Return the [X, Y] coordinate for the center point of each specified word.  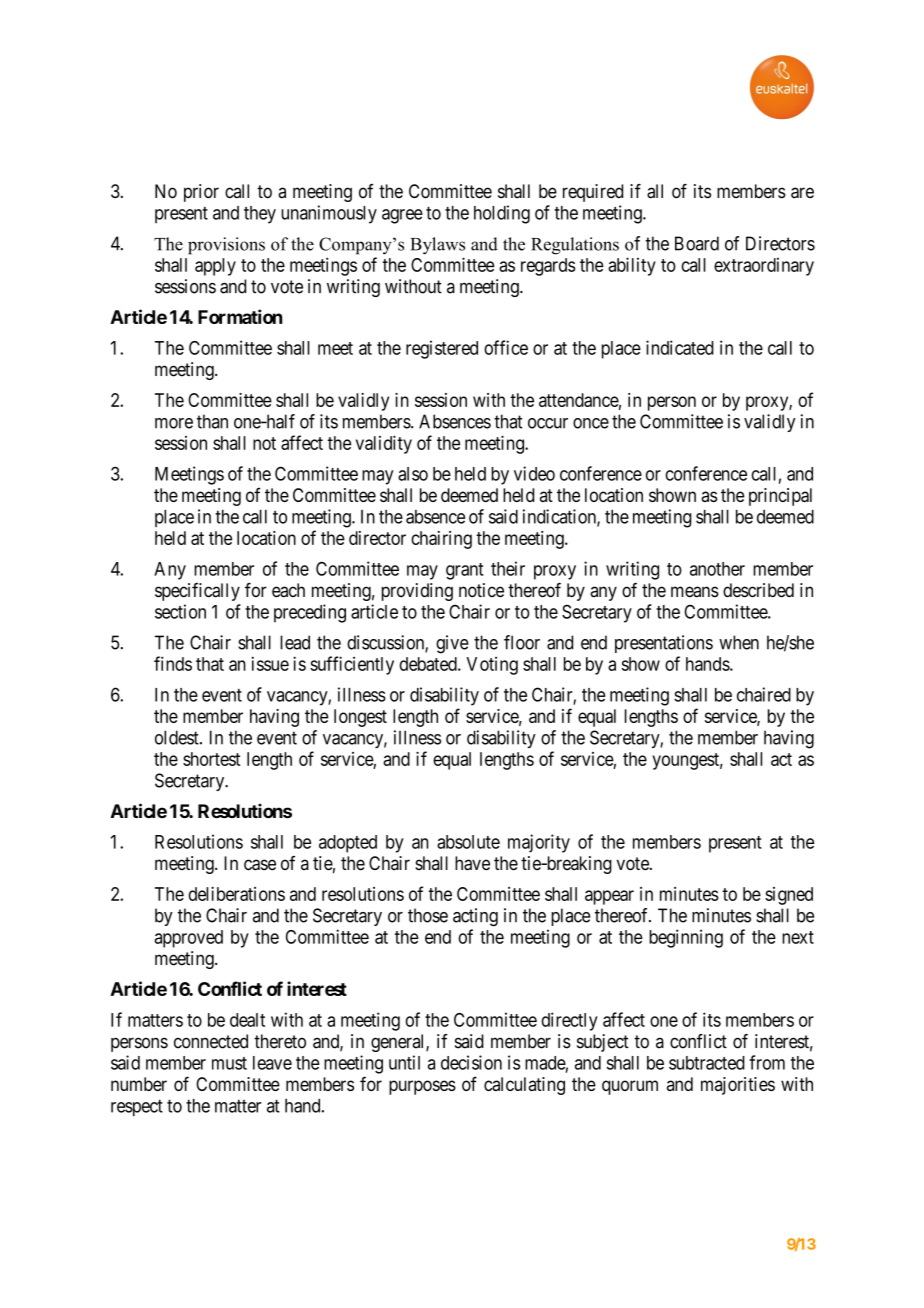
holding [502, 214]
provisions [226, 246]
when [739, 642]
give [452, 644]
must [229, 1063]
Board [697, 243]
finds [173, 663]
